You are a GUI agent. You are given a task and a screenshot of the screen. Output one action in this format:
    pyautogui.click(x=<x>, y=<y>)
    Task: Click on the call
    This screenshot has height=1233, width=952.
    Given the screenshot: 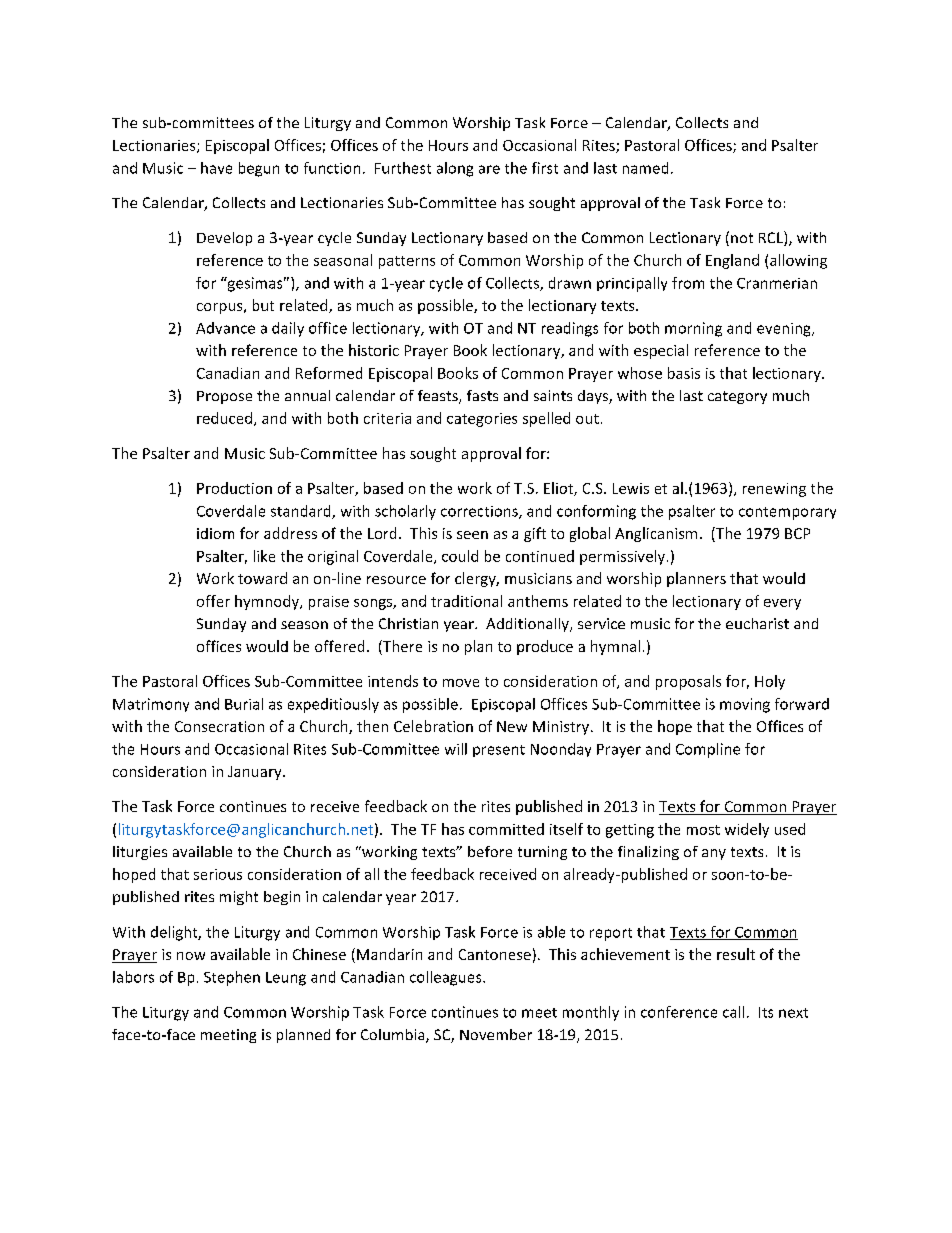 What is the action you would take?
    pyautogui.click(x=733, y=1012)
